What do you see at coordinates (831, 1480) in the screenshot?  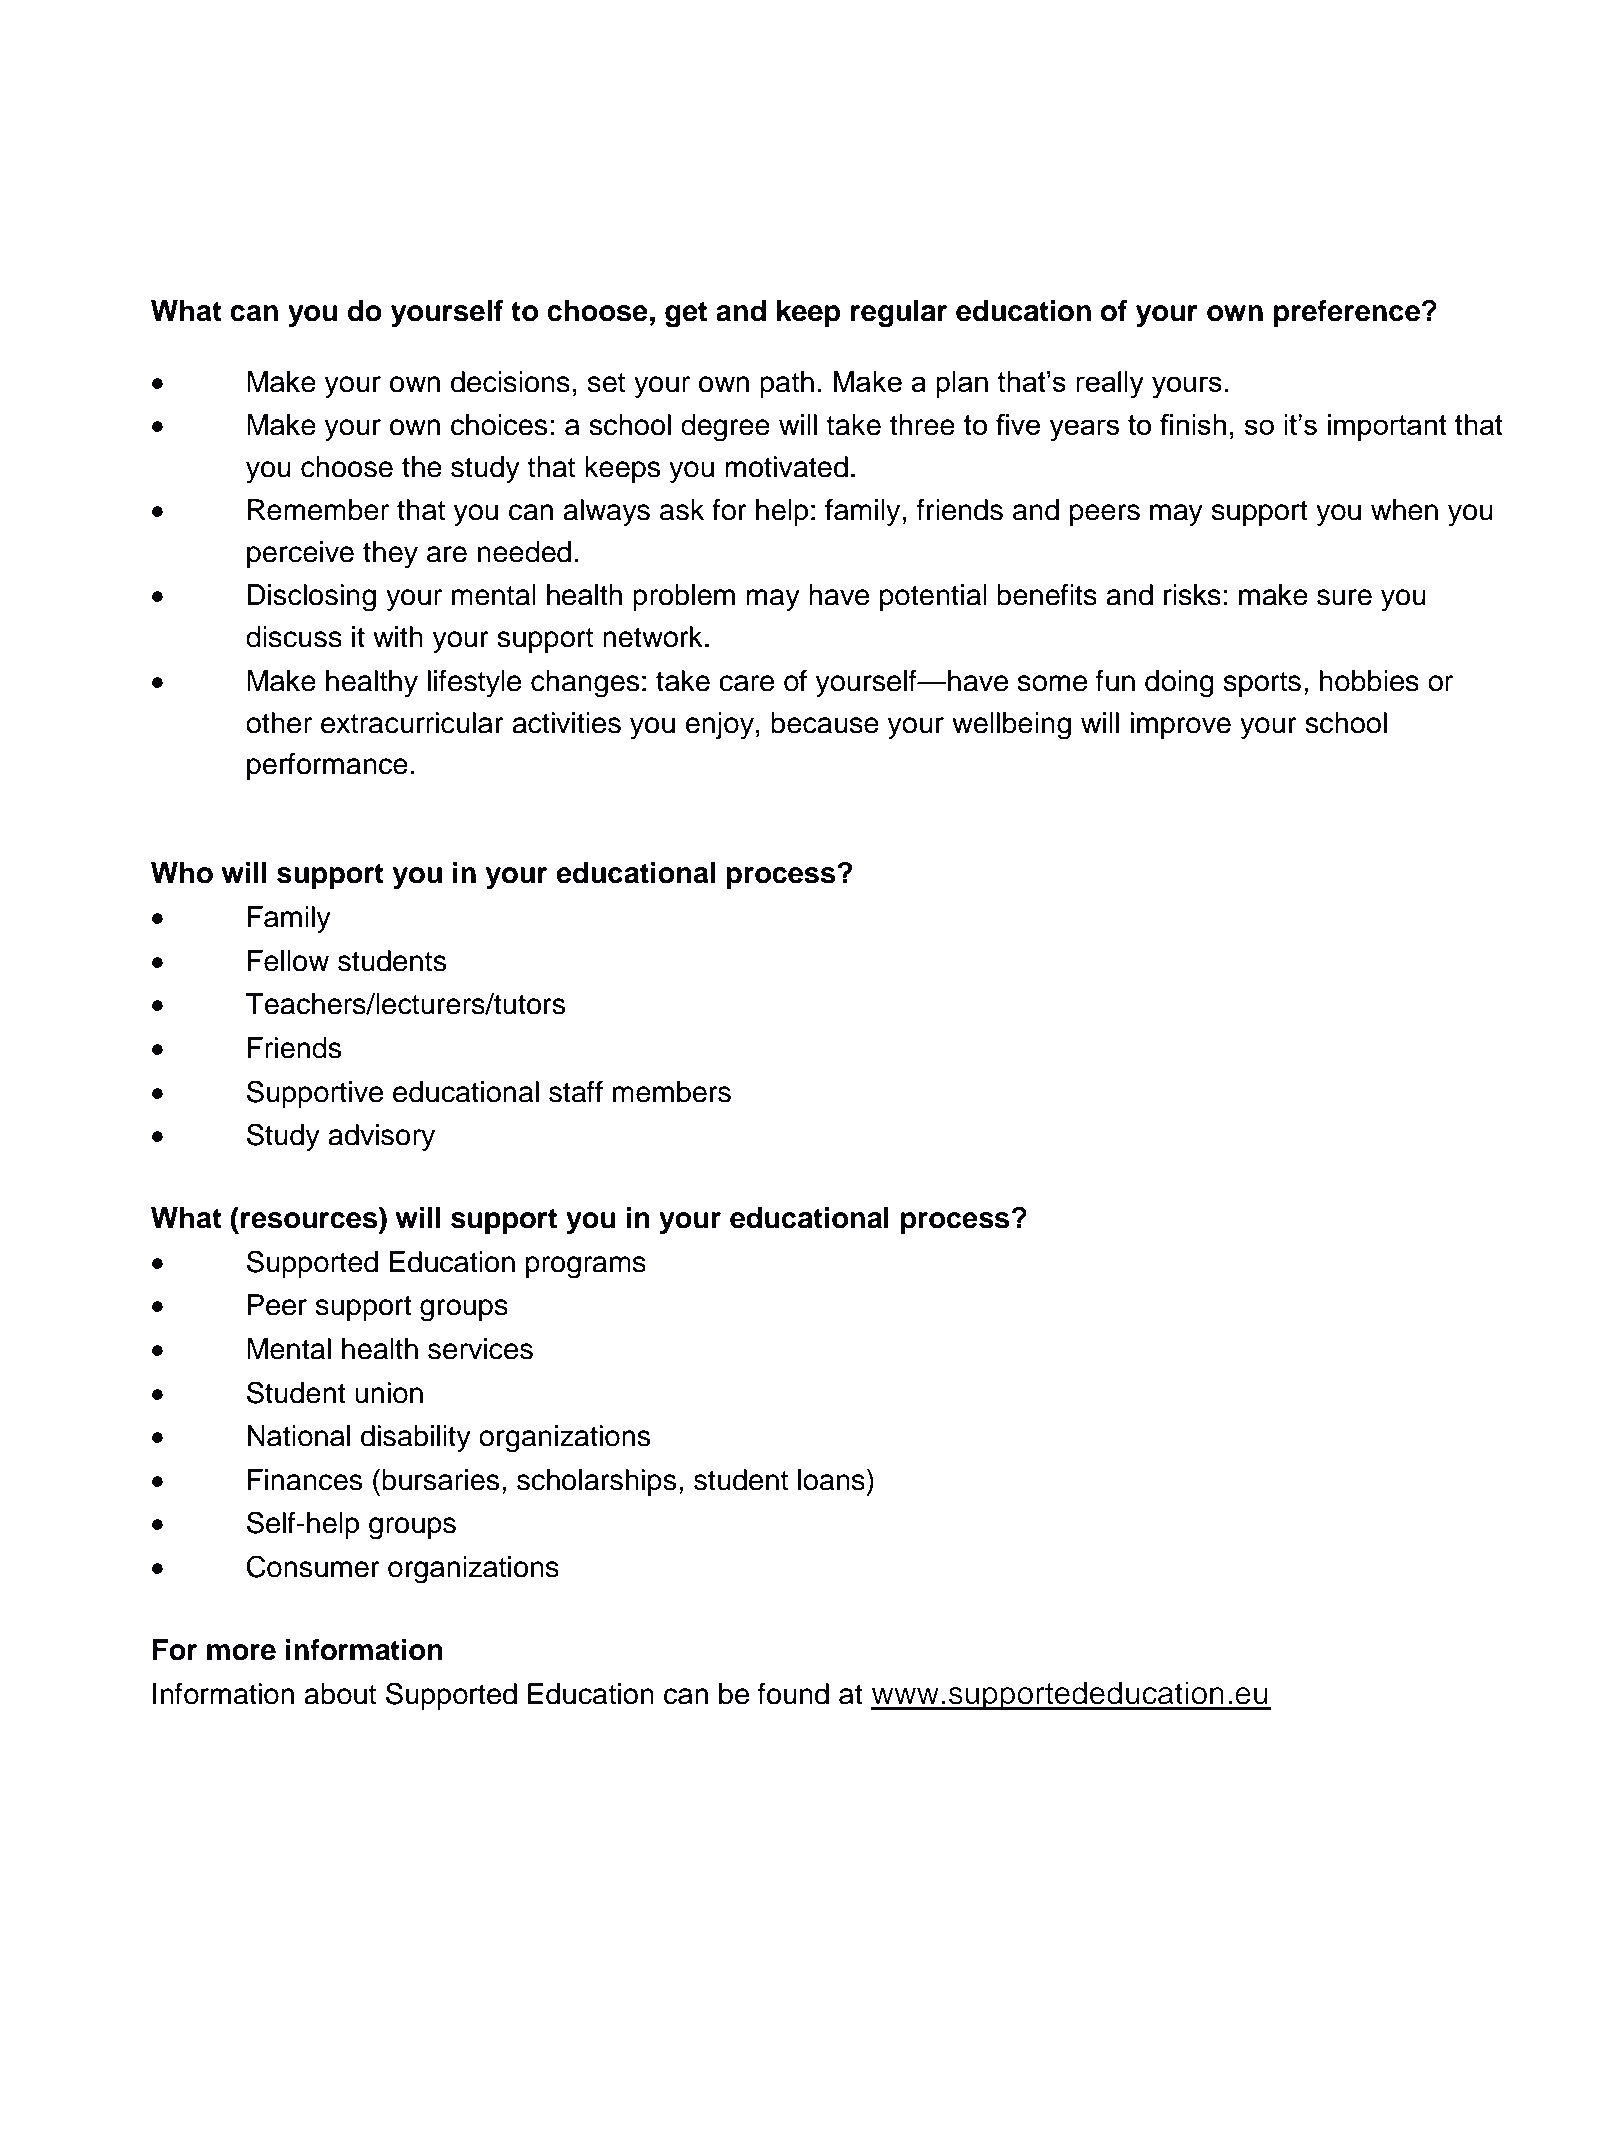 I see `loans` at bounding box center [831, 1480].
